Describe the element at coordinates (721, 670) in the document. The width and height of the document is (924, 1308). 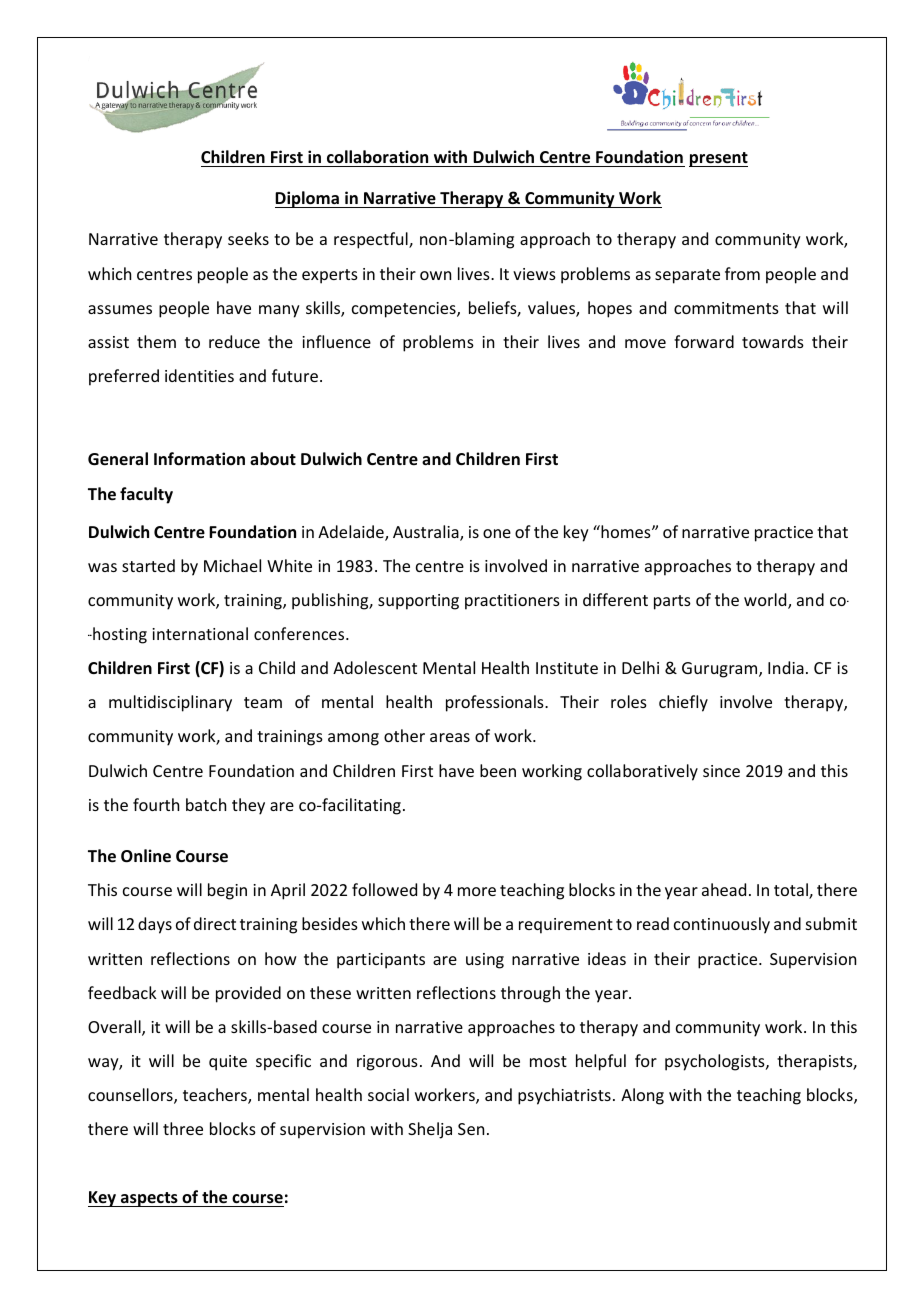
I see `Gurugram` at that location.
